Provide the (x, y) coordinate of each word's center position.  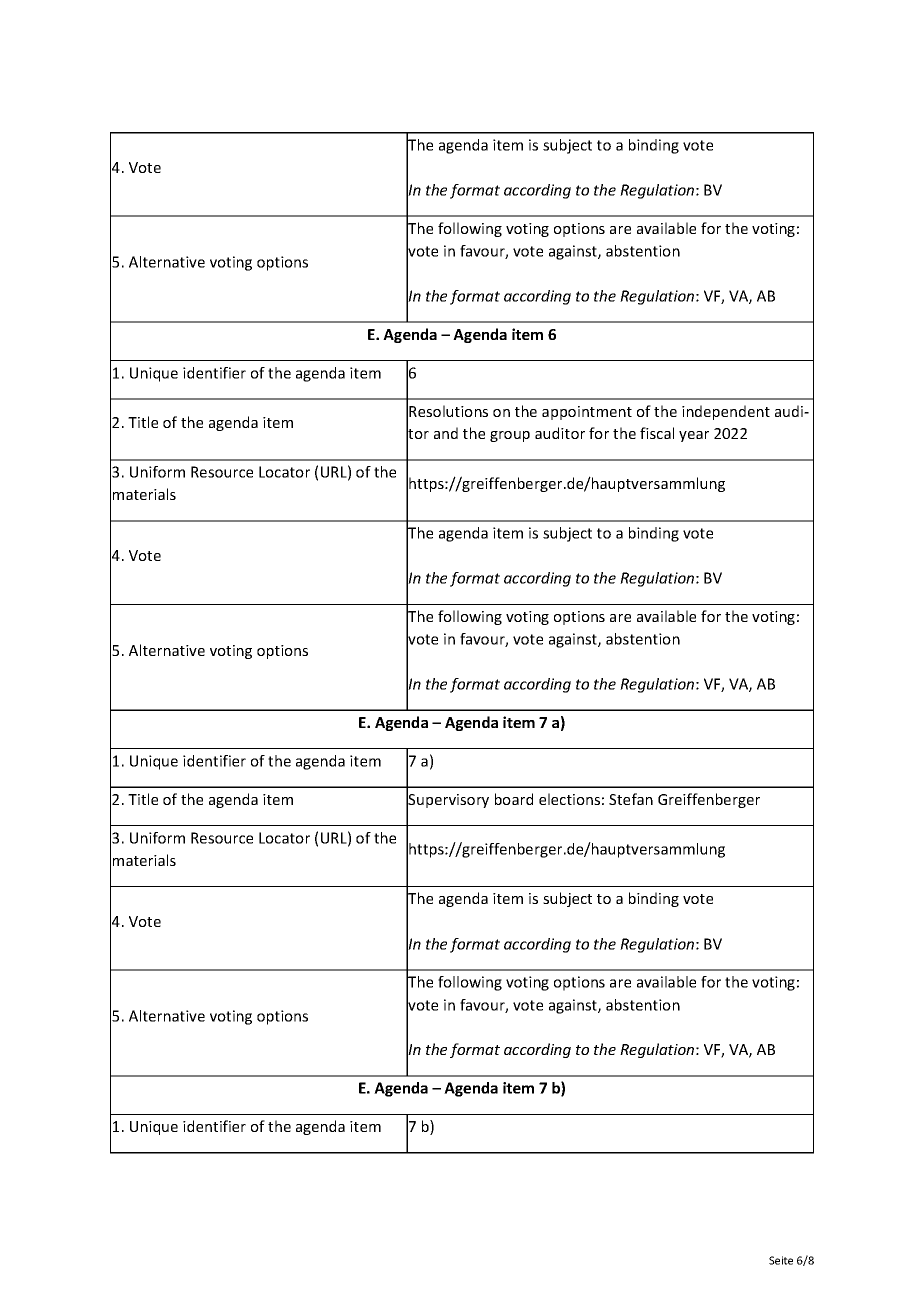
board (514, 799)
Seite (781, 1260)
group (510, 436)
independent (726, 412)
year (694, 436)
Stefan (631, 799)
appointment (587, 413)
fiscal (657, 433)
